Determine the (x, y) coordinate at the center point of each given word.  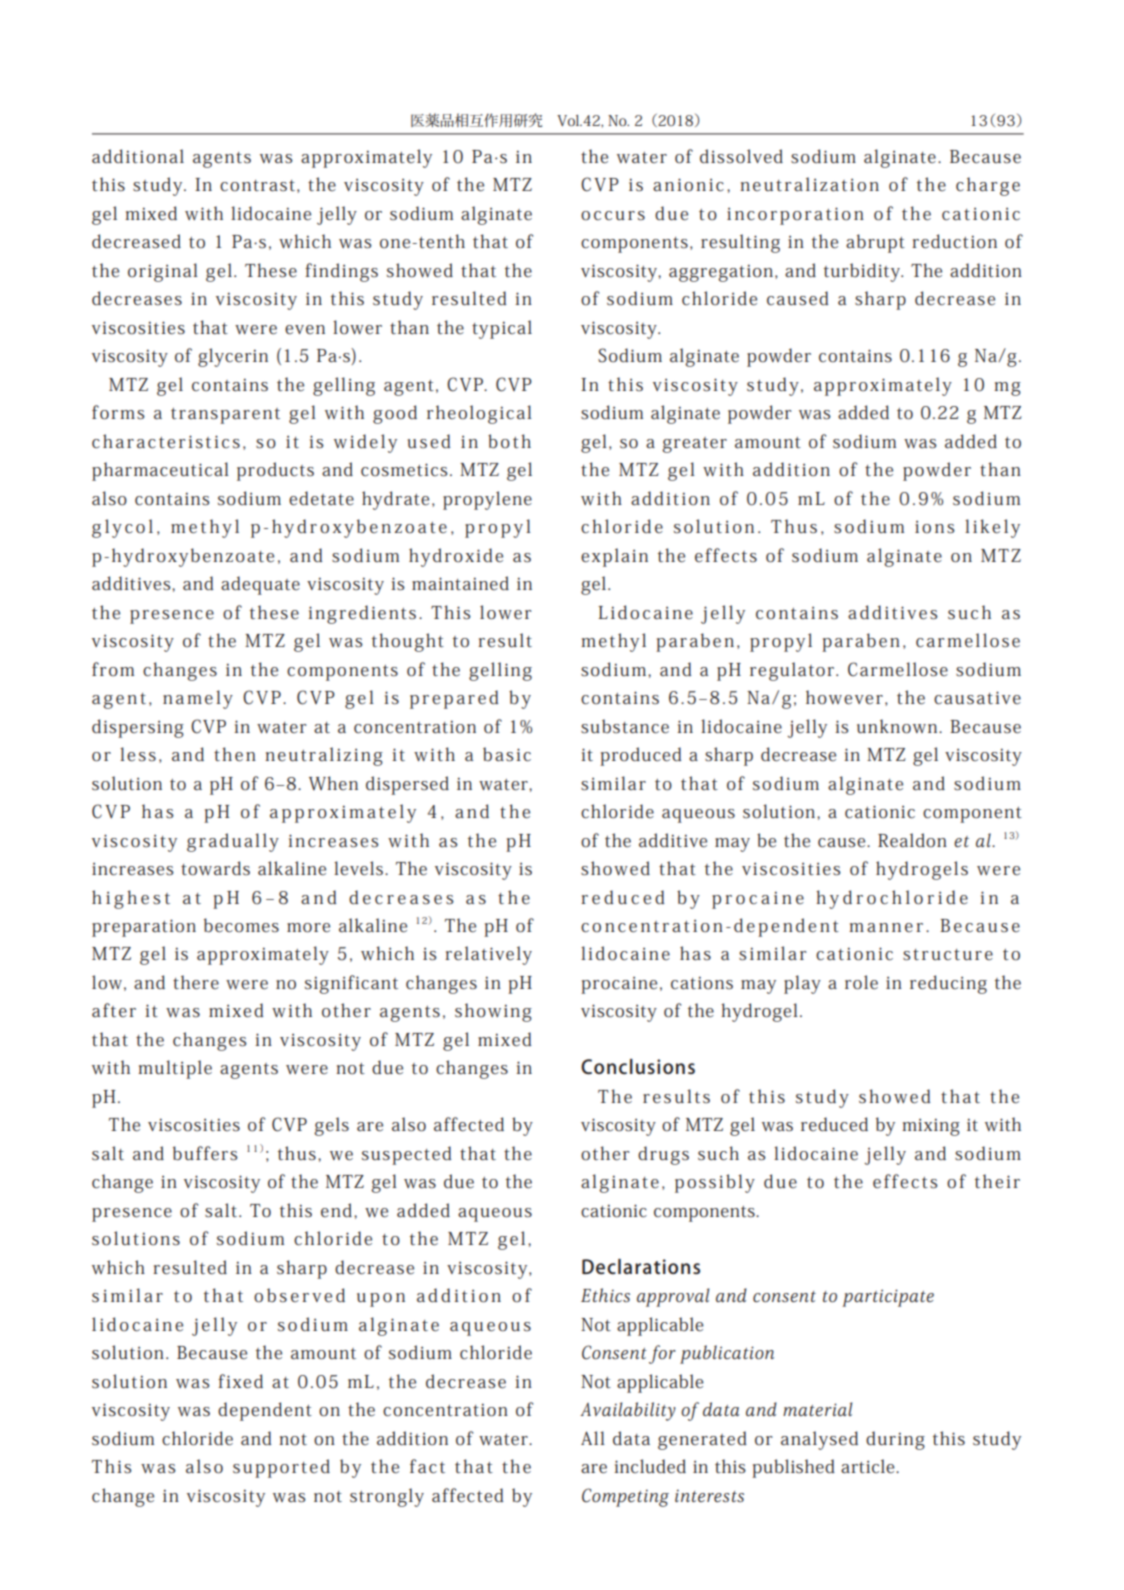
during (895, 1440)
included (650, 1466)
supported (281, 1468)
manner (886, 927)
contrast (257, 185)
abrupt (875, 243)
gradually (233, 842)
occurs (613, 216)
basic (507, 754)
